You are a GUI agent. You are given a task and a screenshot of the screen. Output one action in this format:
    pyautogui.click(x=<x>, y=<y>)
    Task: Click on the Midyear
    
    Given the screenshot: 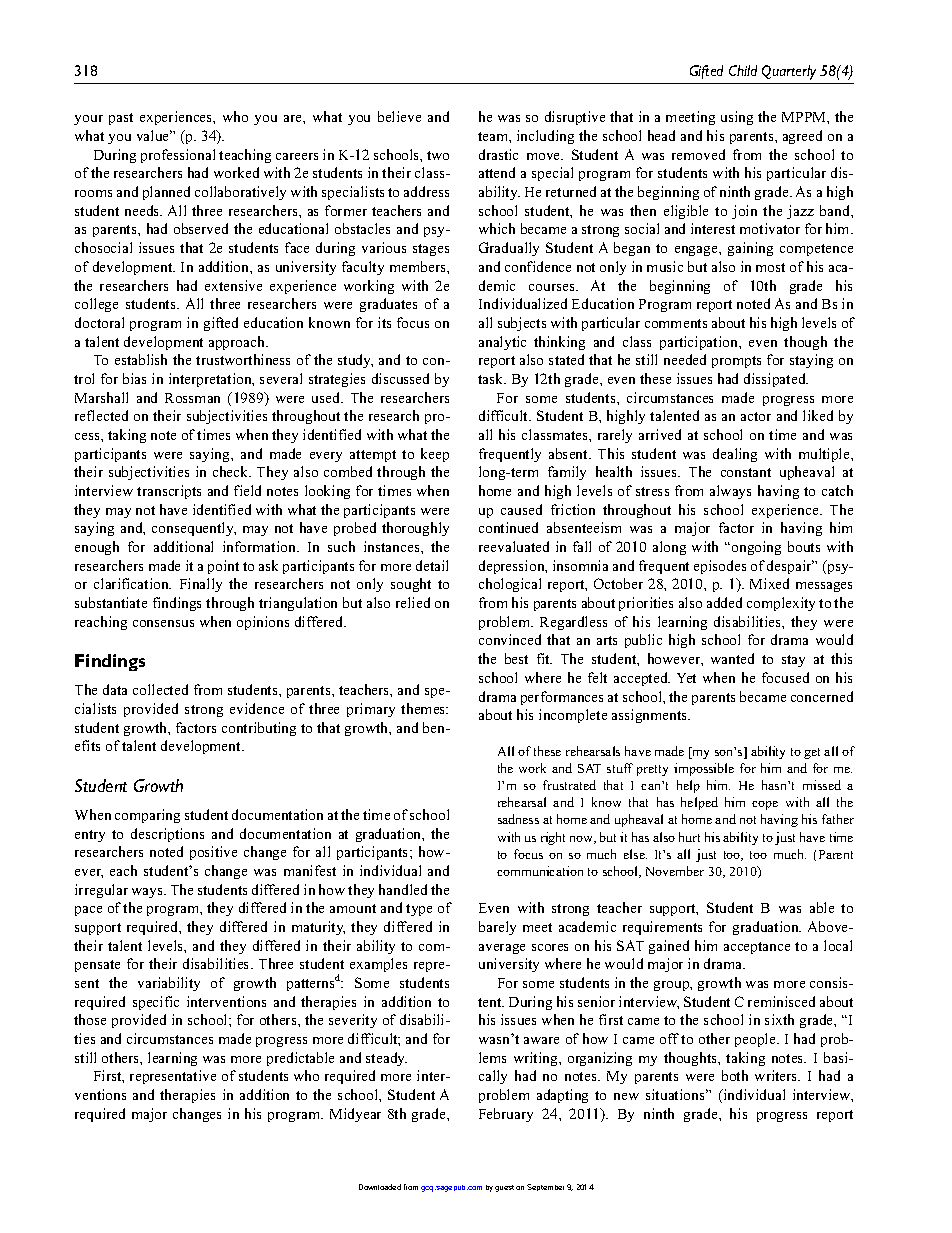 What is the action you would take?
    pyautogui.click(x=355, y=1115)
